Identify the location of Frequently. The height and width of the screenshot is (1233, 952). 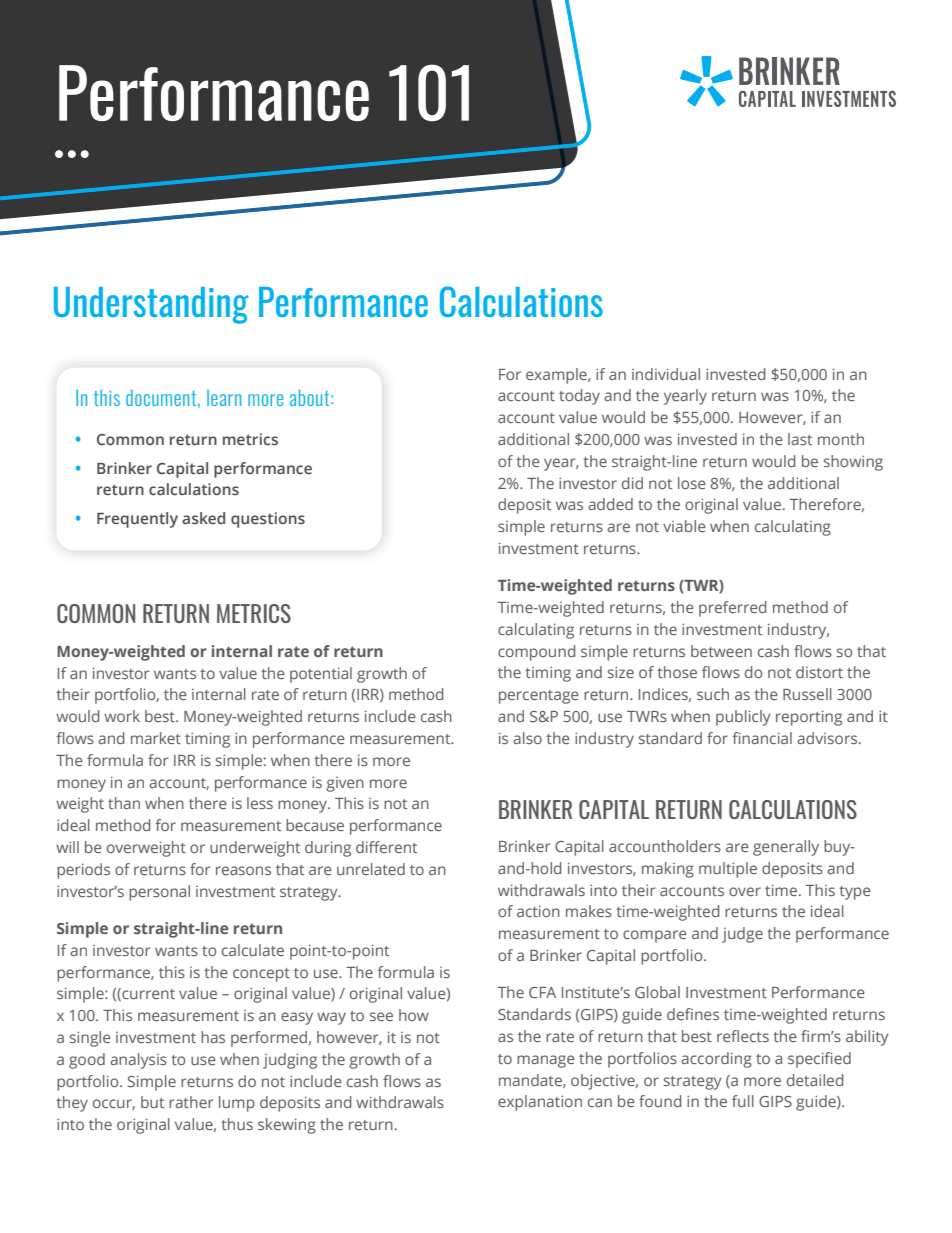
(137, 520).
